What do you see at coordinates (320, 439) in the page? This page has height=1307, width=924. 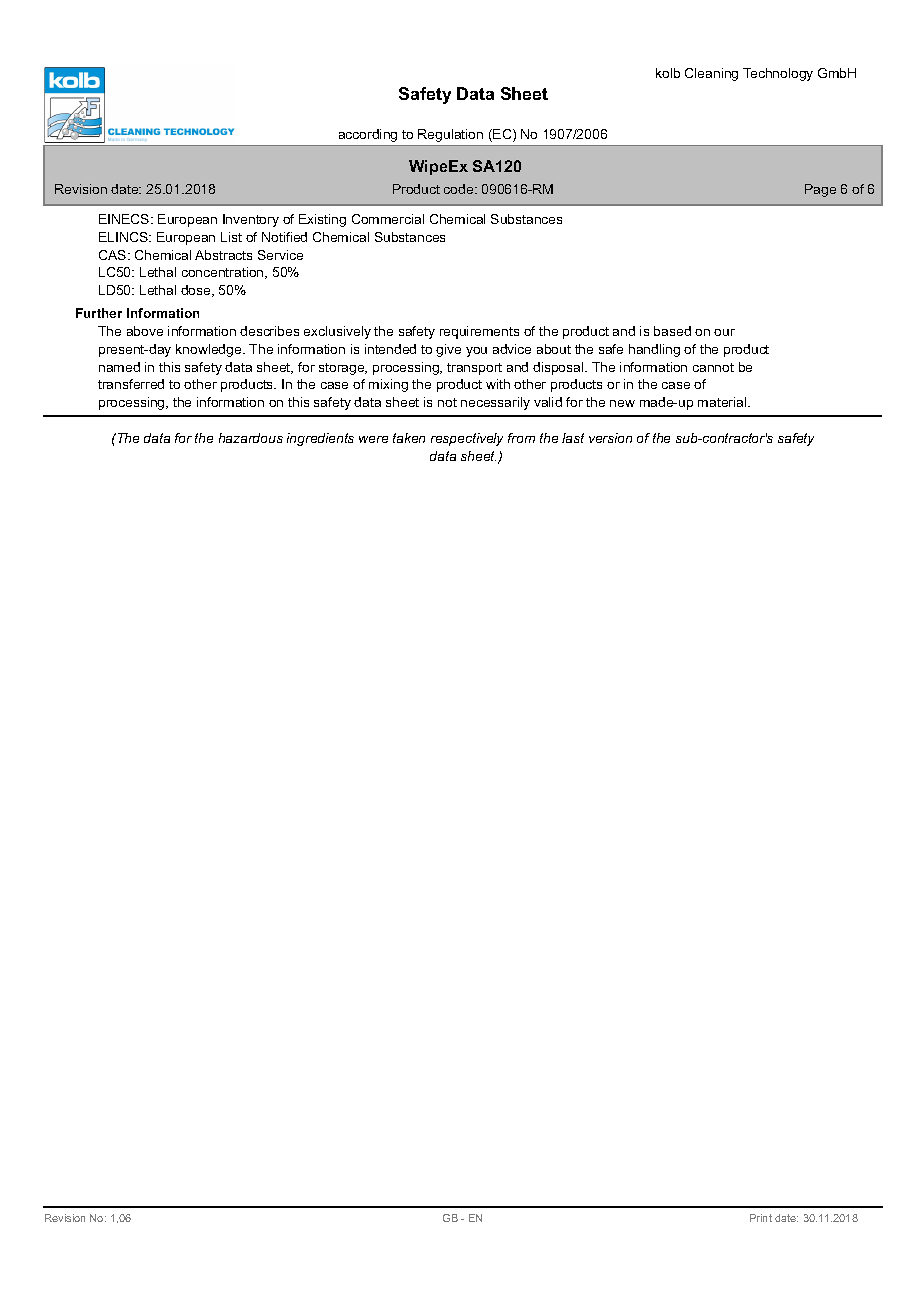 I see `ingredients` at bounding box center [320, 439].
